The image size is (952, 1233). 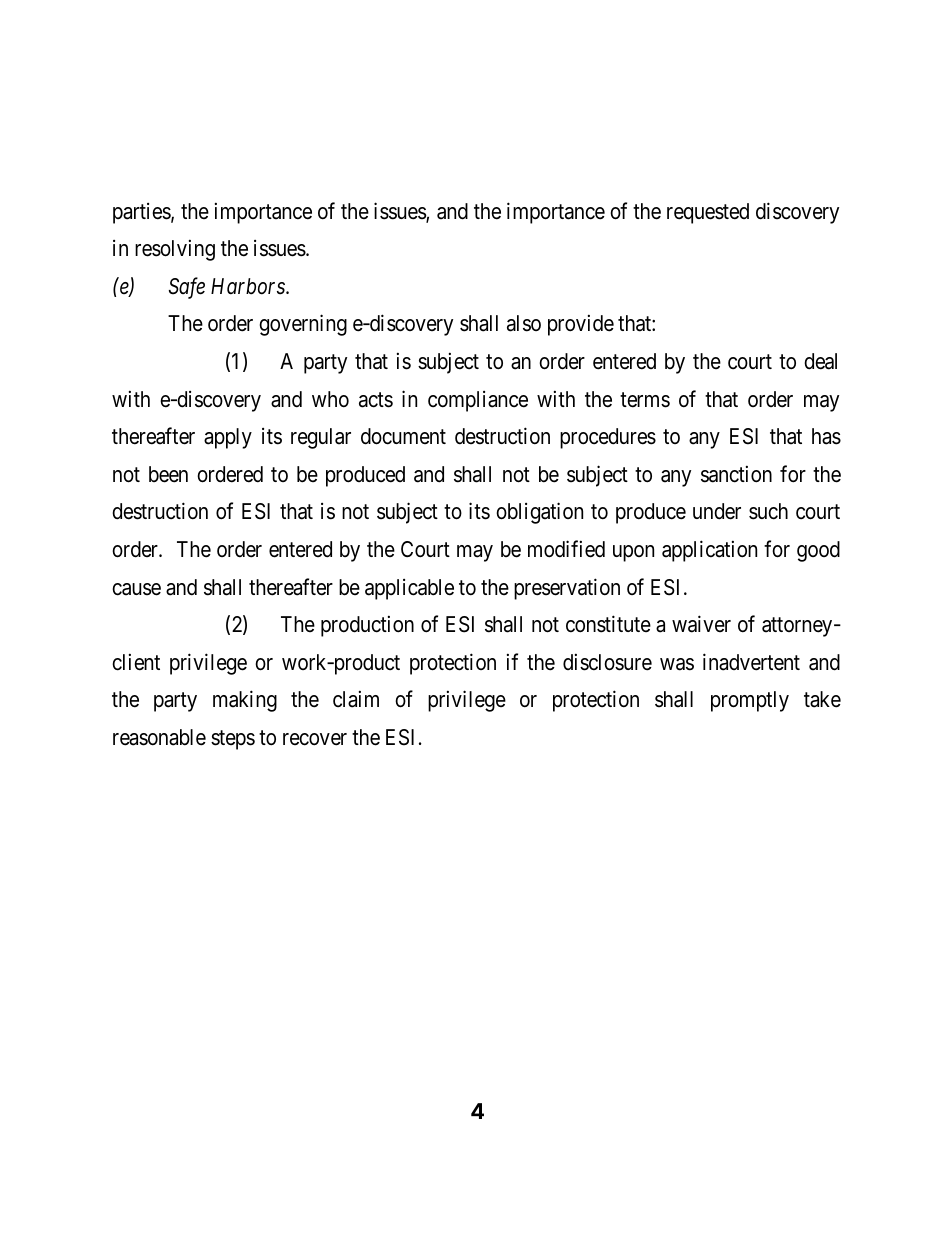 What do you see at coordinates (524, 323) in the screenshot?
I see `also` at bounding box center [524, 323].
